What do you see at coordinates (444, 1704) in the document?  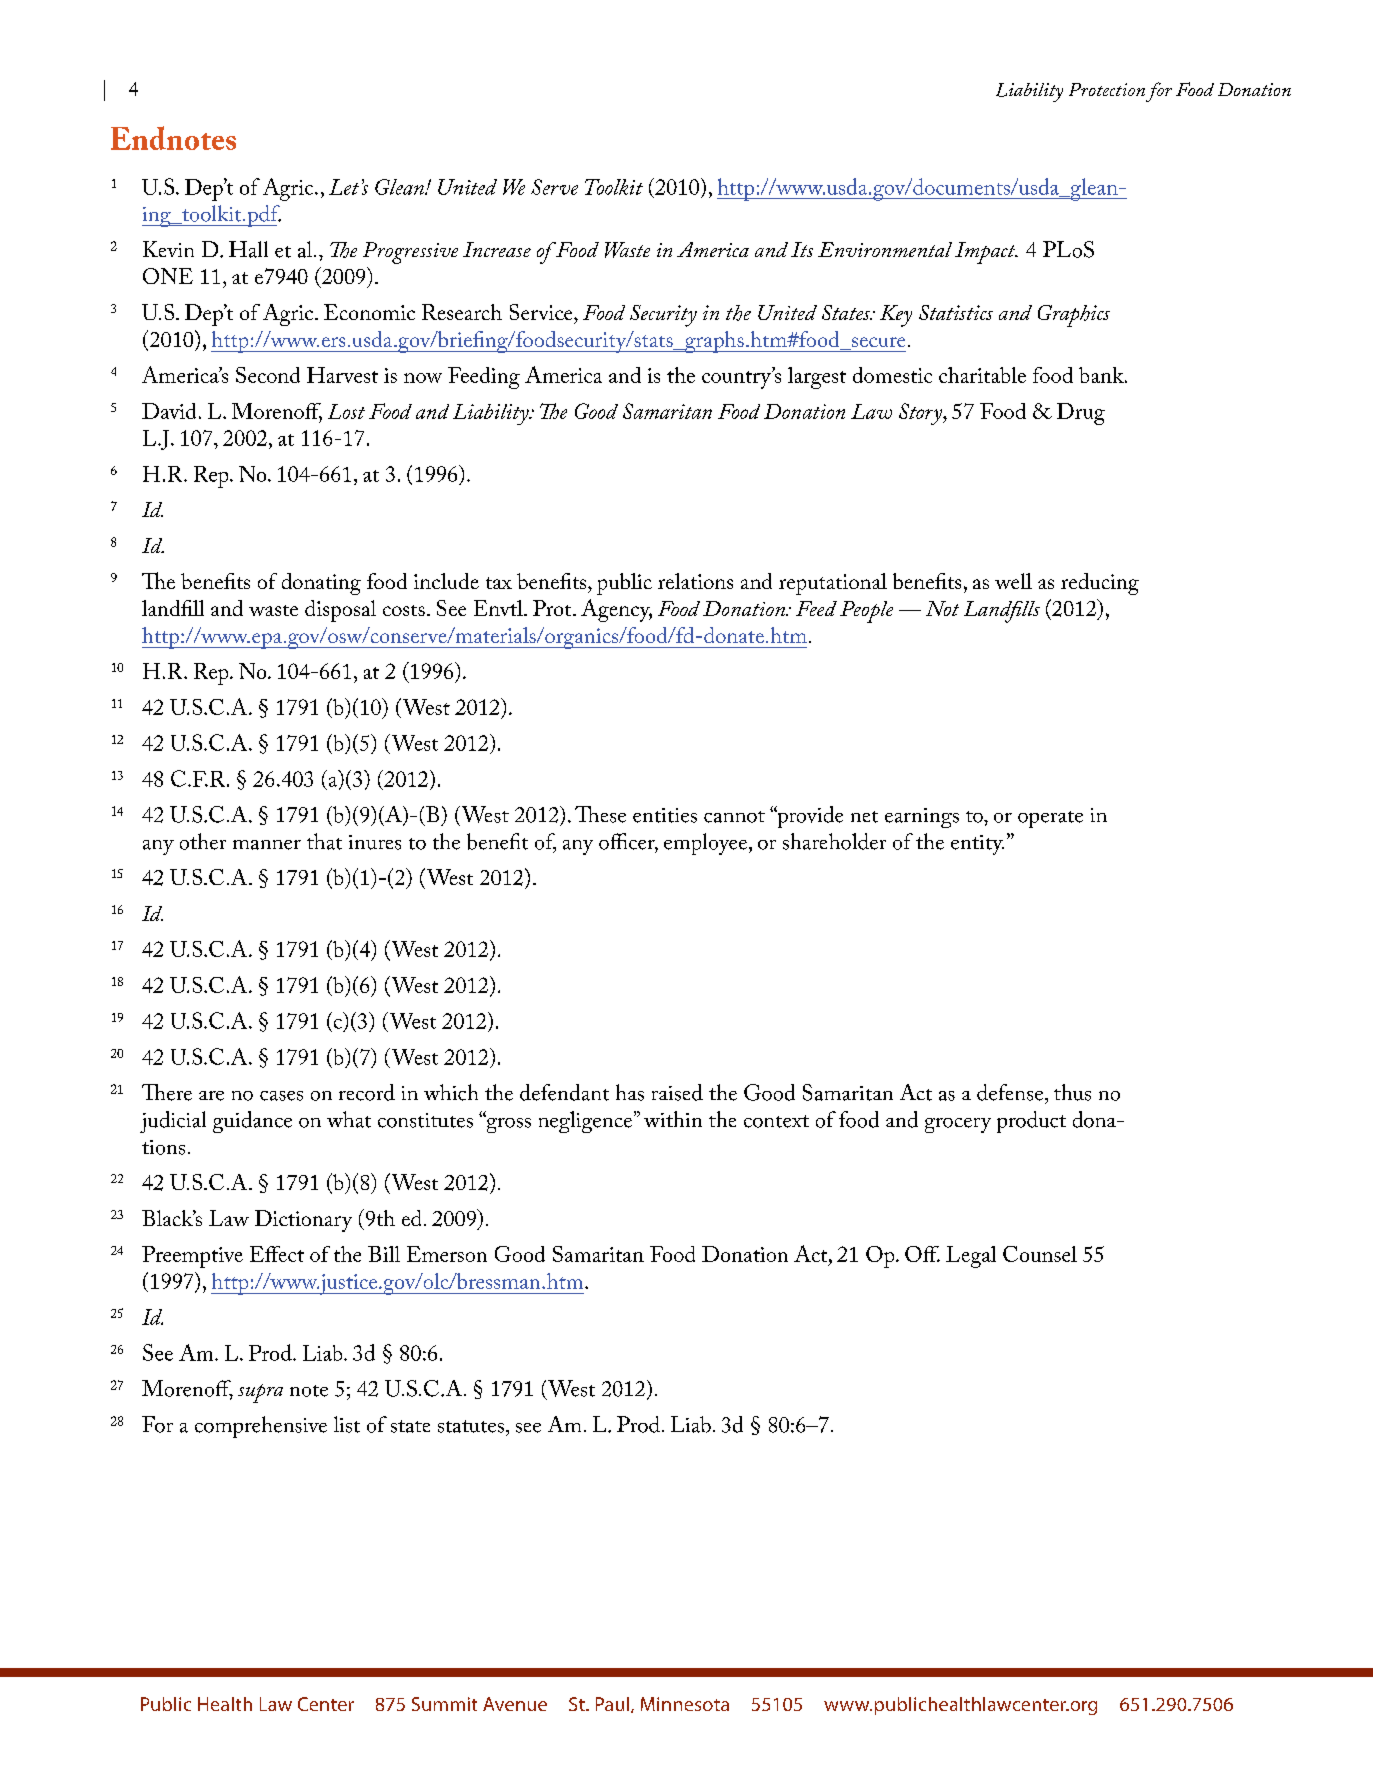 I see `Summit` at bounding box center [444, 1704].
